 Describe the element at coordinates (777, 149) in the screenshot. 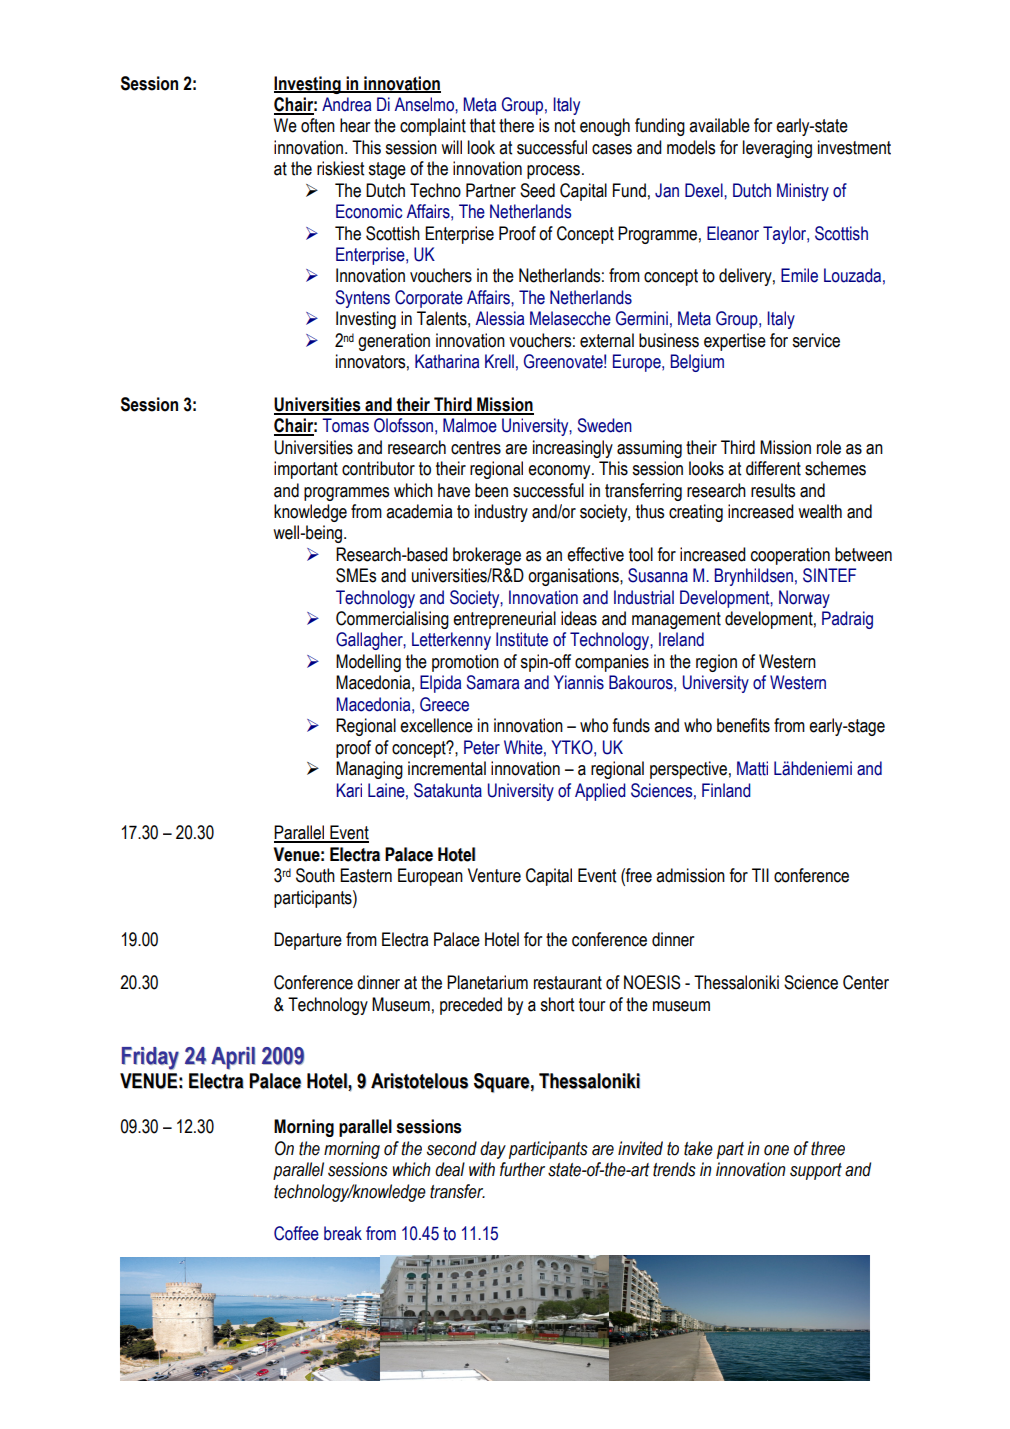

I see `leveraging` at that location.
